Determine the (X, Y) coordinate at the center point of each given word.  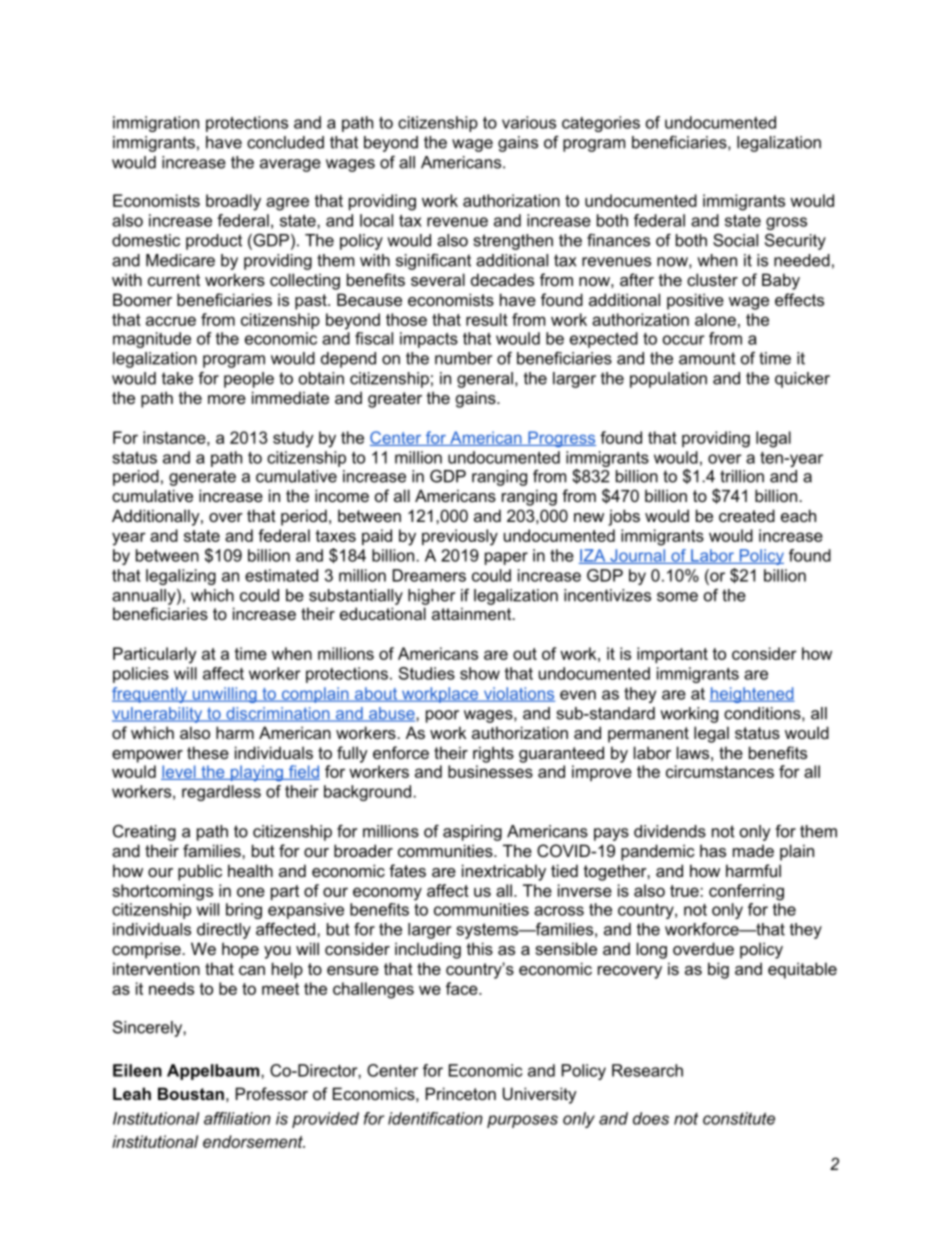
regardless (221, 793)
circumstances (720, 771)
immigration (156, 124)
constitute (739, 1118)
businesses (490, 771)
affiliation (237, 1118)
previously (460, 537)
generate (202, 478)
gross (786, 223)
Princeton (461, 1093)
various (529, 122)
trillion (742, 476)
